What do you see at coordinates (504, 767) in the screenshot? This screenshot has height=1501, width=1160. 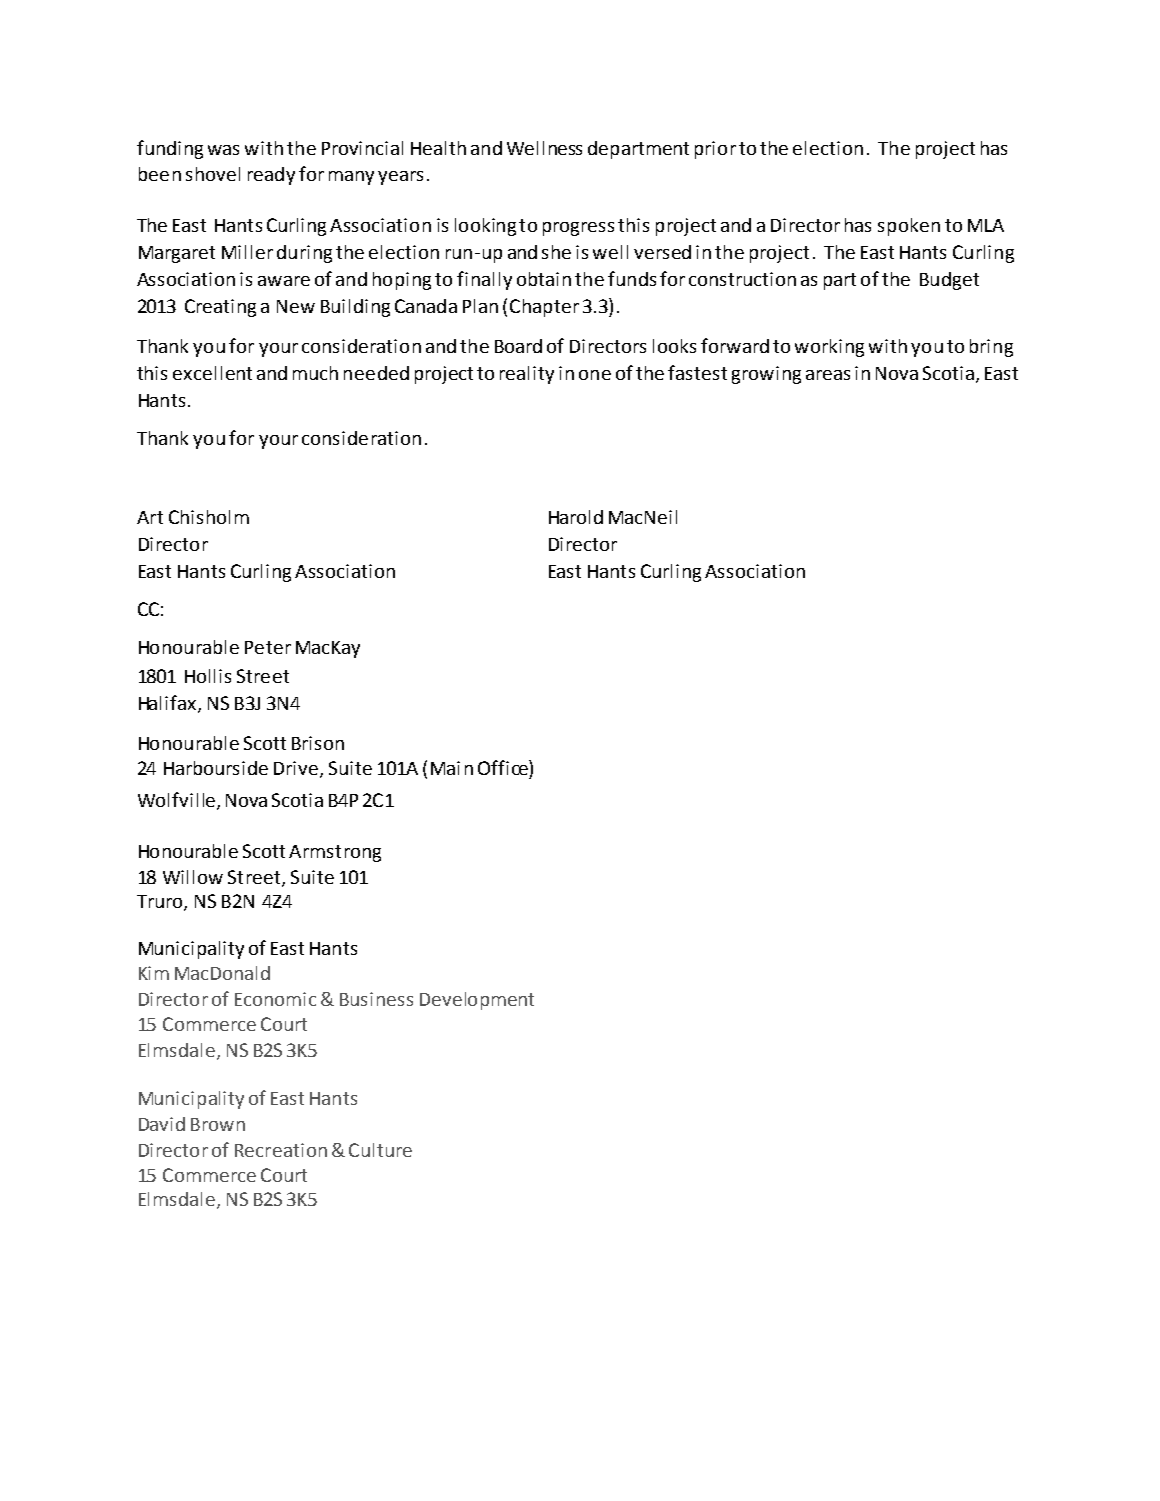 I see `Office` at bounding box center [504, 767].
